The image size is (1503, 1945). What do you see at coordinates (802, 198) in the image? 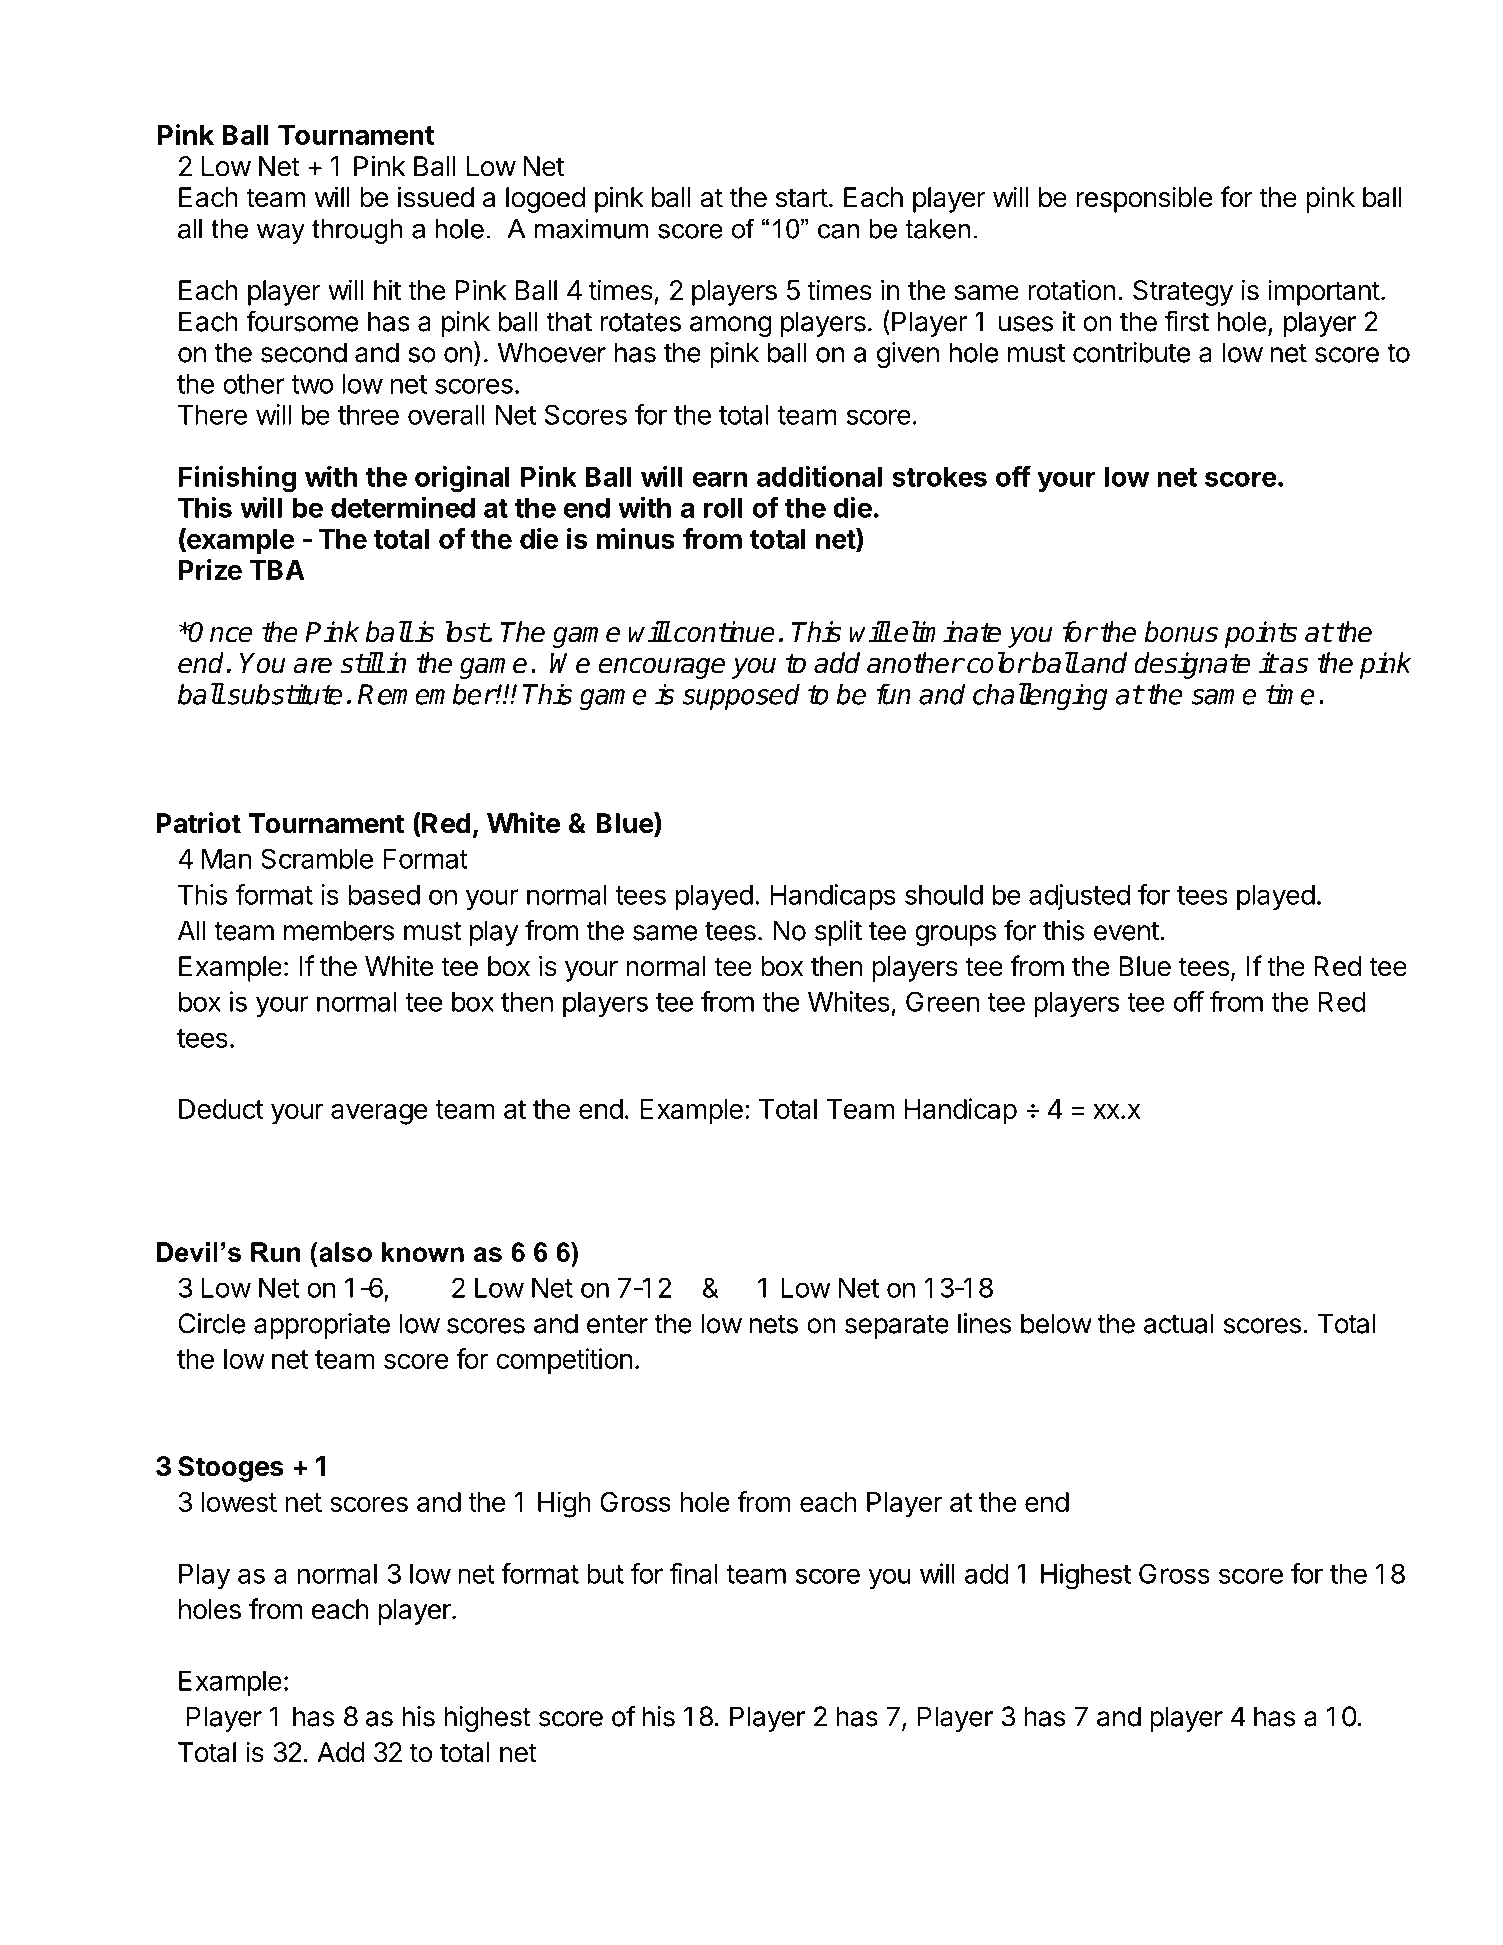
I see `start` at bounding box center [802, 198].
